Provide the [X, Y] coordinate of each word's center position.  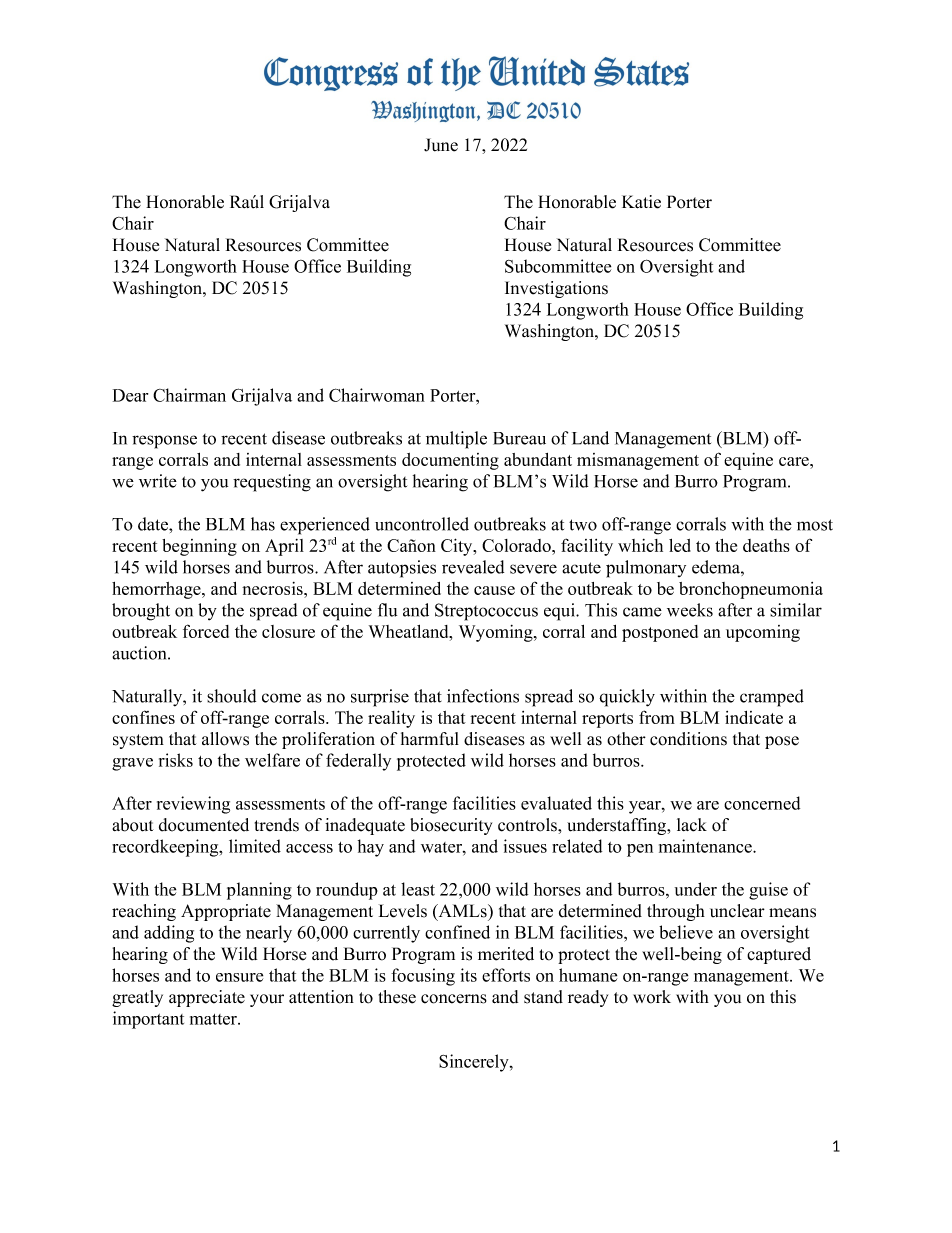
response [164, 442]
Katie [641, 202]
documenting [450, 461]
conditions [688, 739]
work [652, 997]
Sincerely [475, 1063]
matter [214, 1019]
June [441, 145]
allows [225, 739]
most [815, 525]
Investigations [556, 289]
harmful [430, 739]
